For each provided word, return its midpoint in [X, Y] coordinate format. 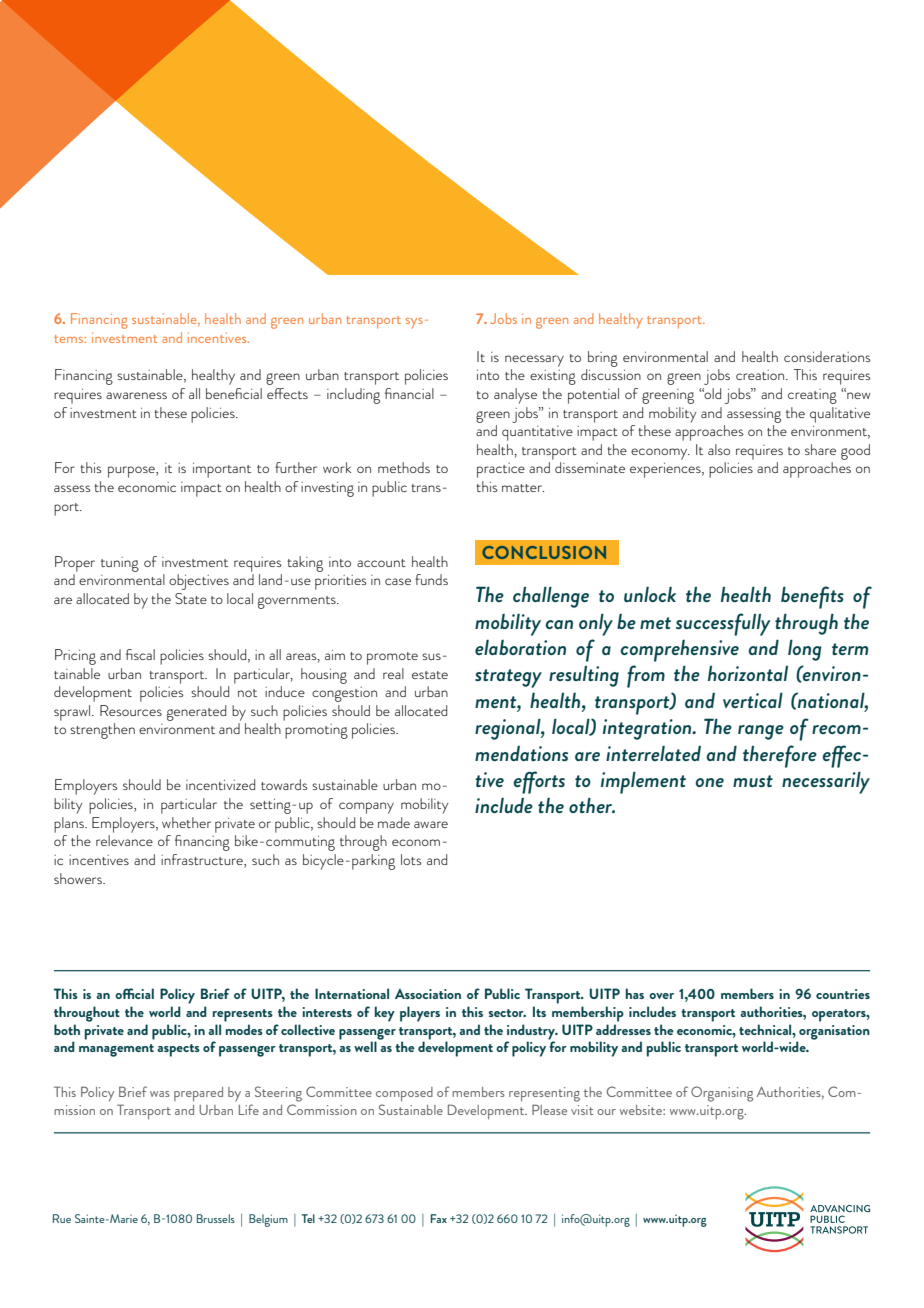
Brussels [216, 1218]
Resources [131, 710]
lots [411, 859]
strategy [508, 678]
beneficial [234, 393]
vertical [753, 700]
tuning [120, 564]
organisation [833, 1033]
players [420, 1014]
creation [761, 375]
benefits [812, 597]
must [753, 781]
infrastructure [203, 861]
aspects [178, 1050]
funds [431, 579]
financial [409, 393]
